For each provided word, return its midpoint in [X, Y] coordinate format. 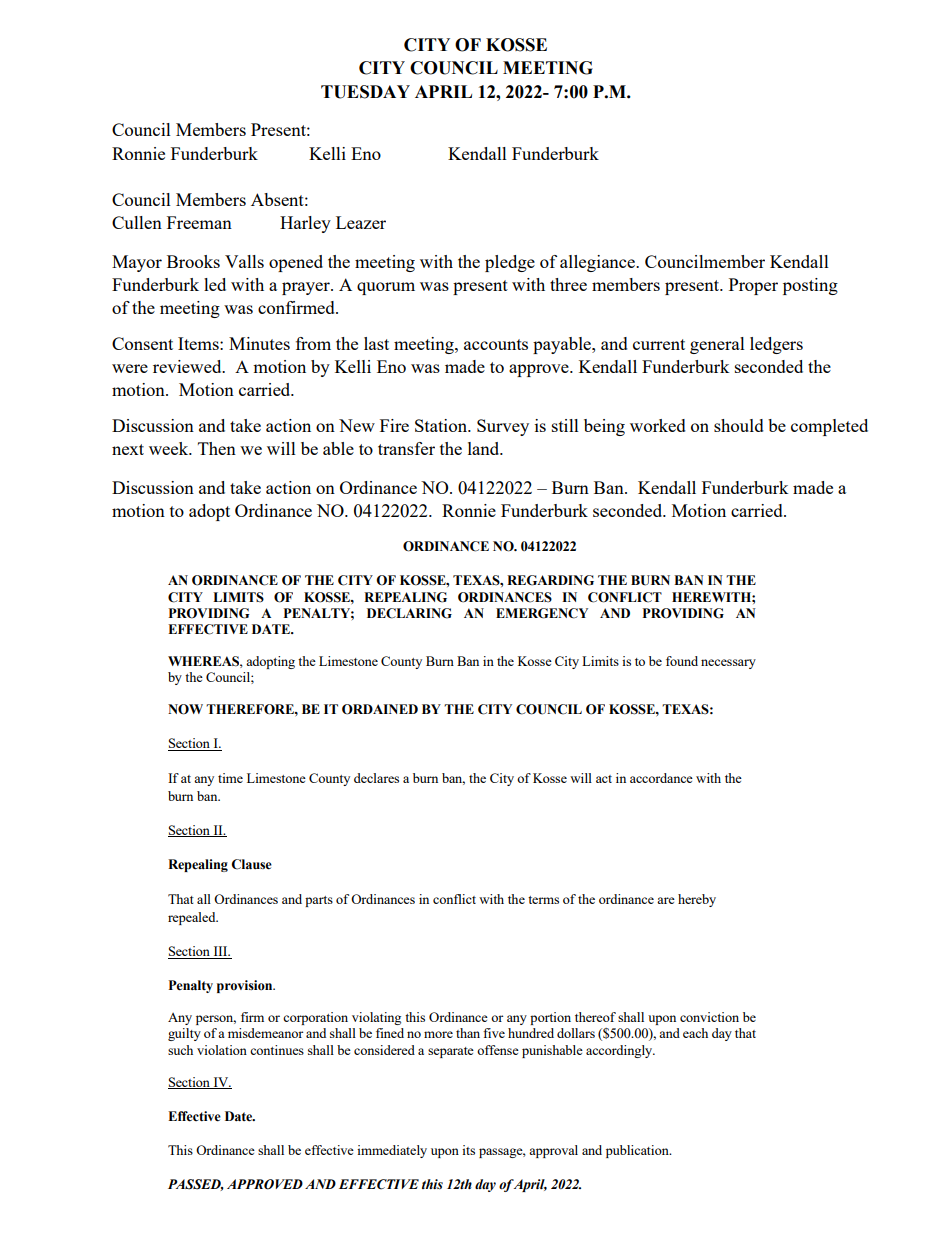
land [485, 448]
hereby [697, 900]
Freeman [199, 222]
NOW [185, 709]
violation [222, 1050]
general [717, 345]
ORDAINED [380, 709]
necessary [728, 664]
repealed [193, 918]
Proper [753, 286]
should [739, 425]
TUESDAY [365, 92]
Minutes [259, 343]
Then [217, 448]
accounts [496, 344]
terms [543, 900]
